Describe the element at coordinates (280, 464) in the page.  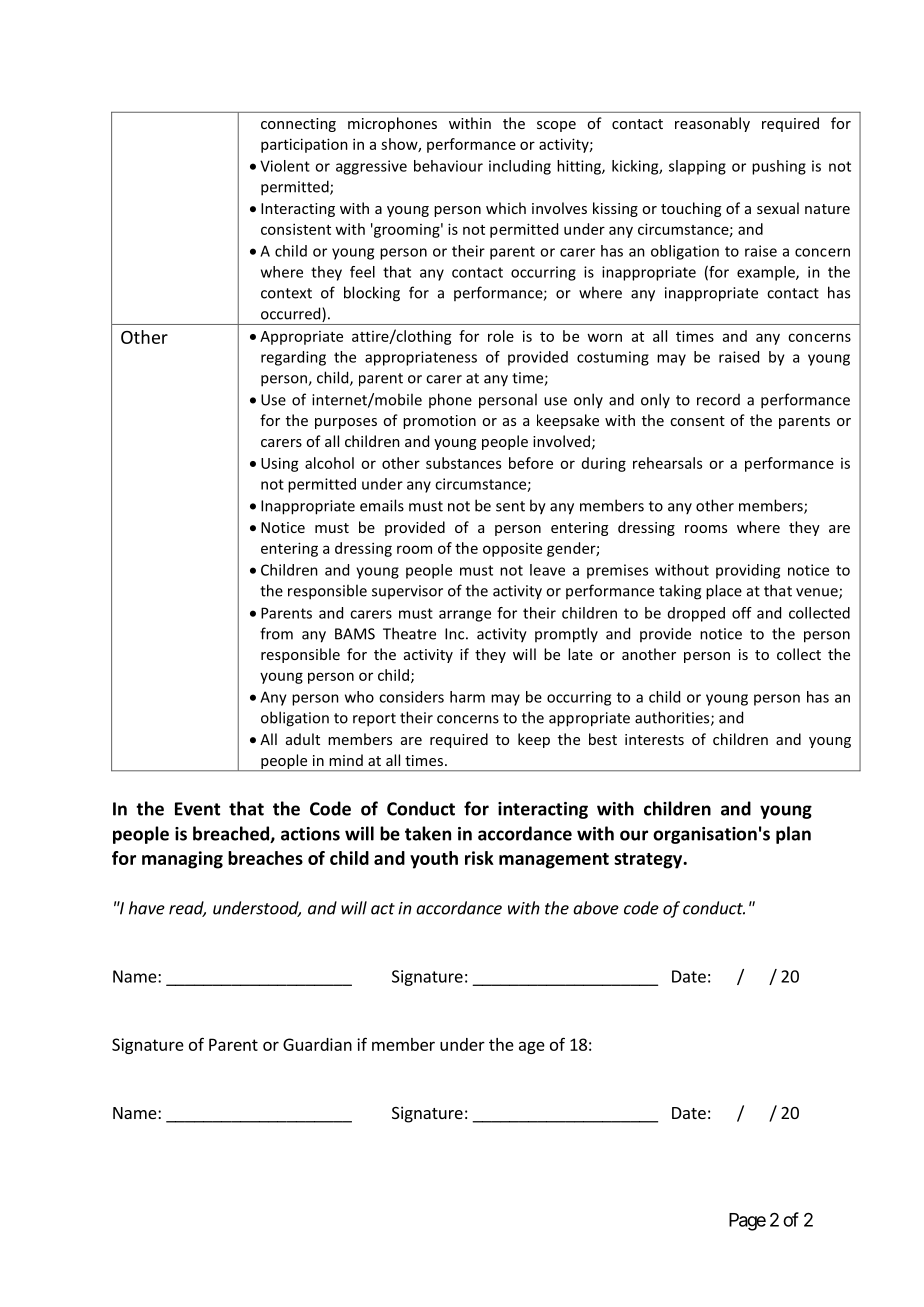
I see `Using` at that location.
